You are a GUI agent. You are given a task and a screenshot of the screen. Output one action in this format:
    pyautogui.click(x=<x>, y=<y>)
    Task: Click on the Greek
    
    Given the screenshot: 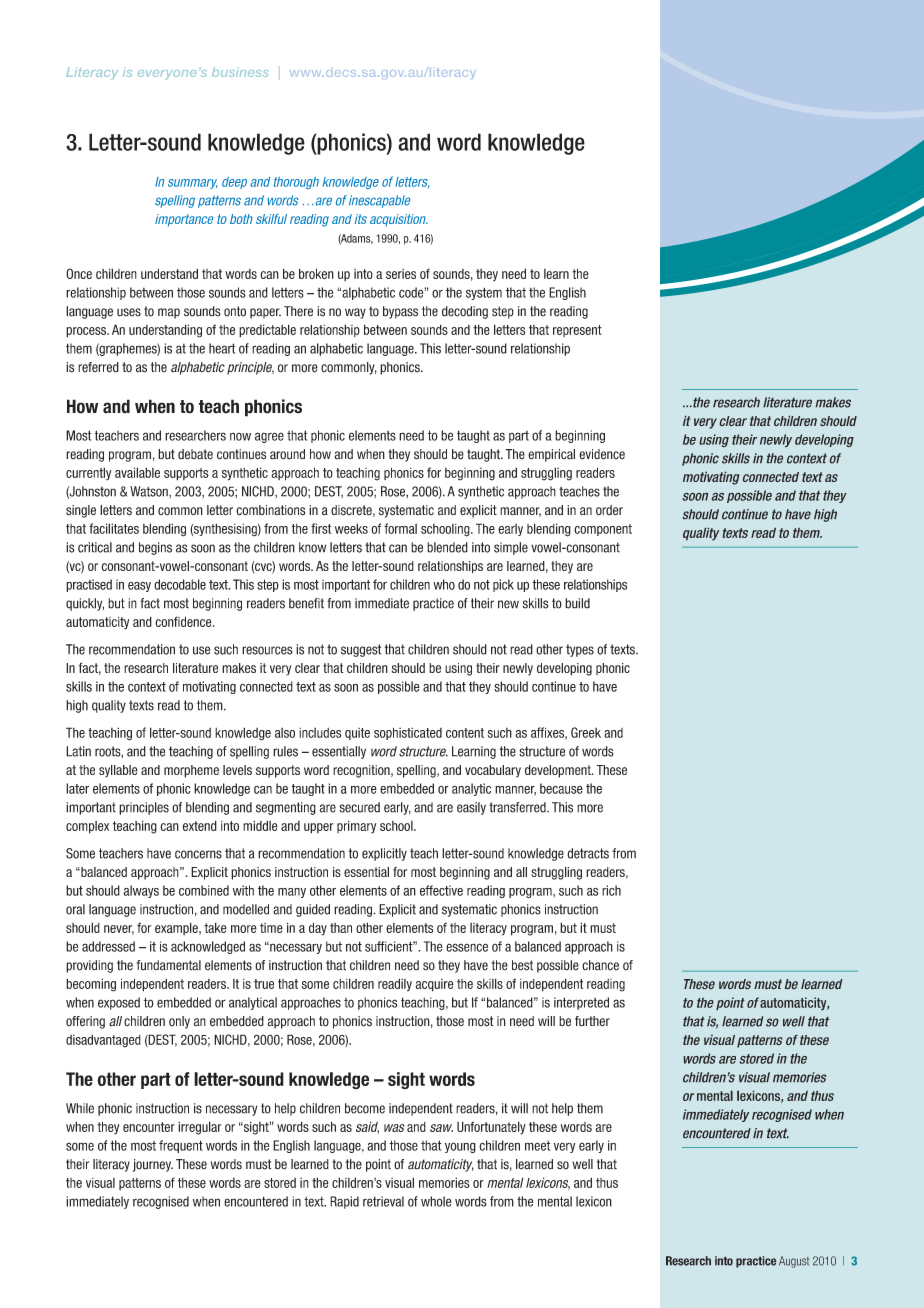 What is the action you would take?
    pyautogui.click(x=586, y=732)
